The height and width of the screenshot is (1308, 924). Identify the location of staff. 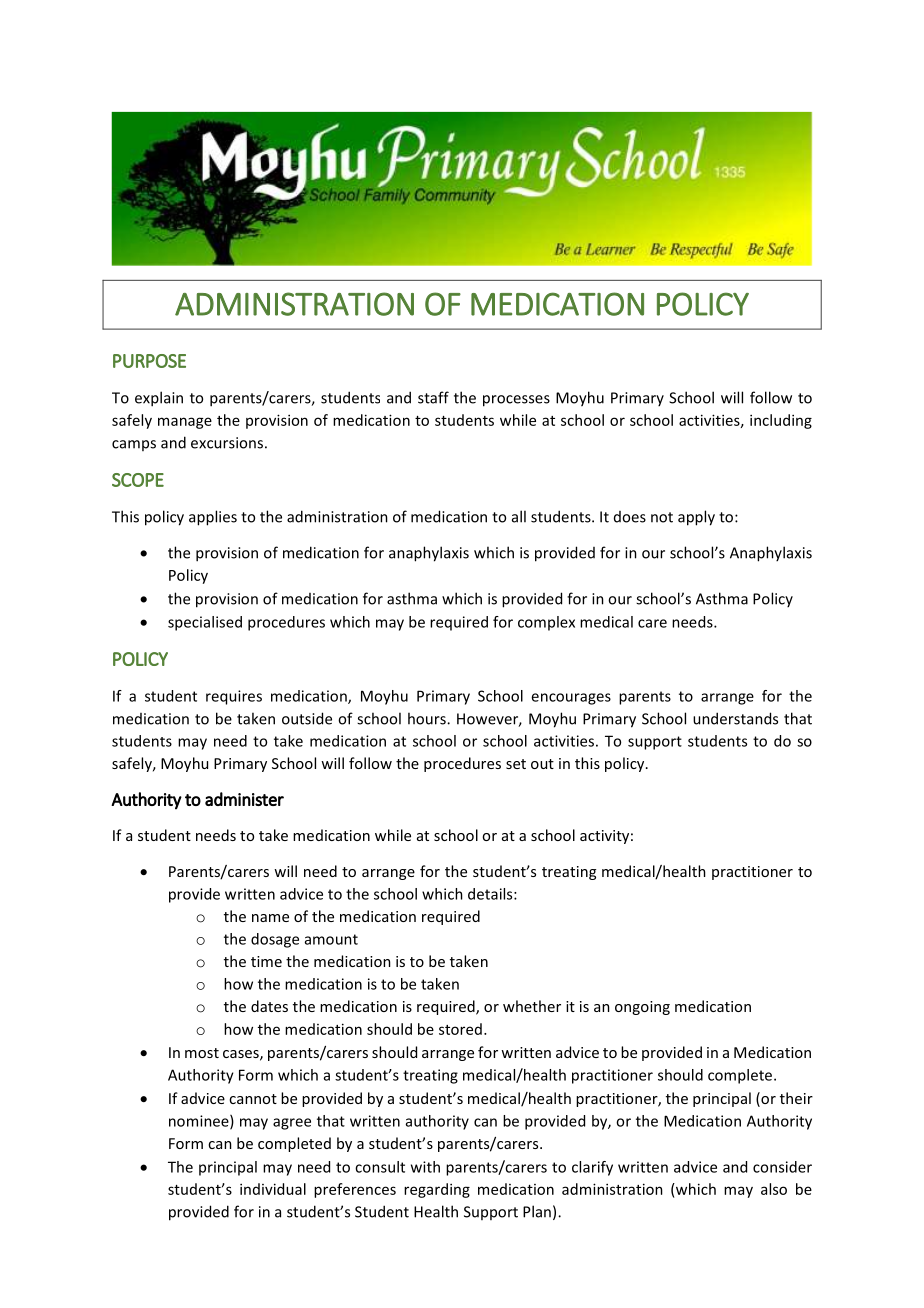
(433, 397).
